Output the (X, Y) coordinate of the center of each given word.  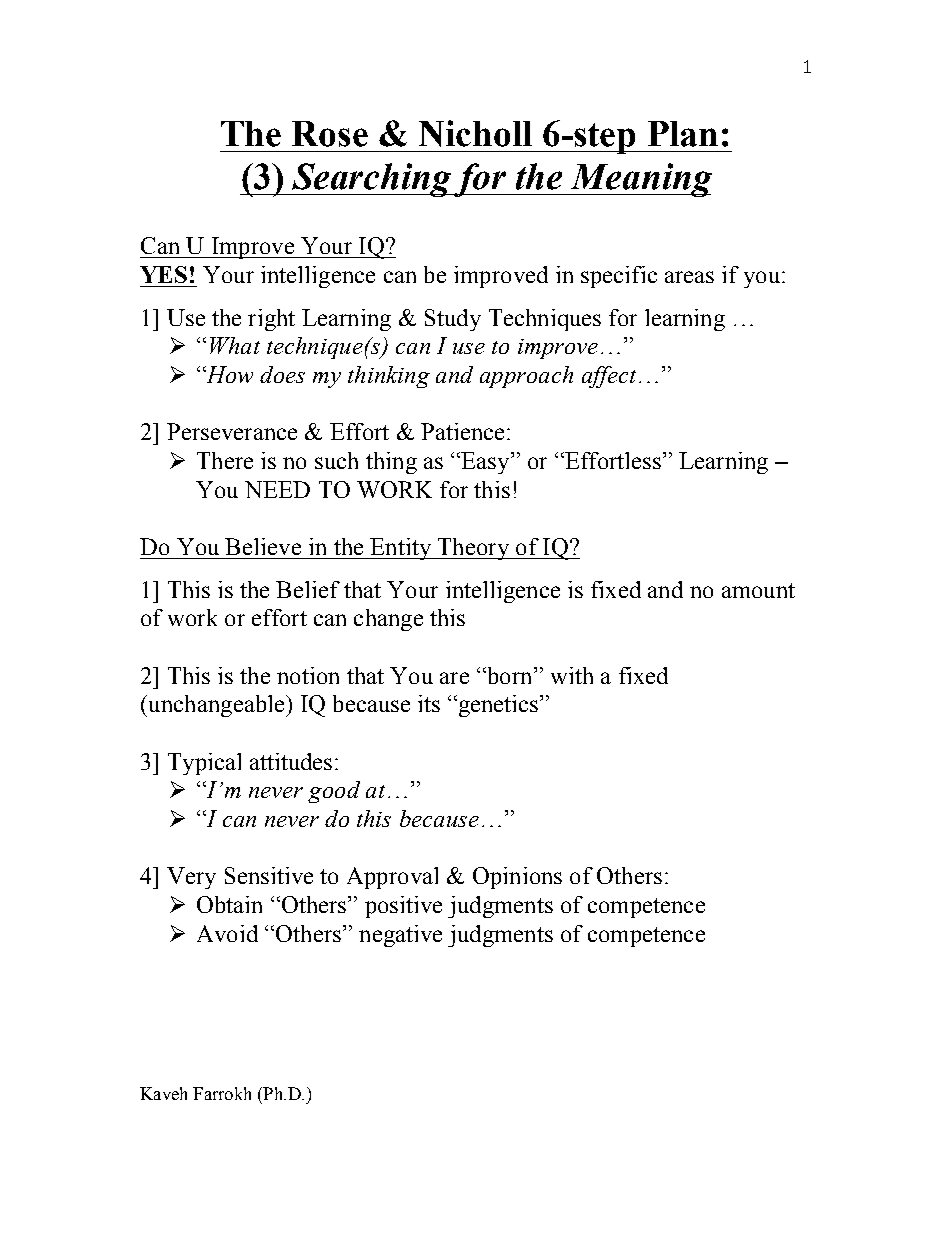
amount (758, 590)
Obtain (229, 904)
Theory (473, 549)
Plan (683, 134)
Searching (372, 180)
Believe (263, 546)
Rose (330, 134)
